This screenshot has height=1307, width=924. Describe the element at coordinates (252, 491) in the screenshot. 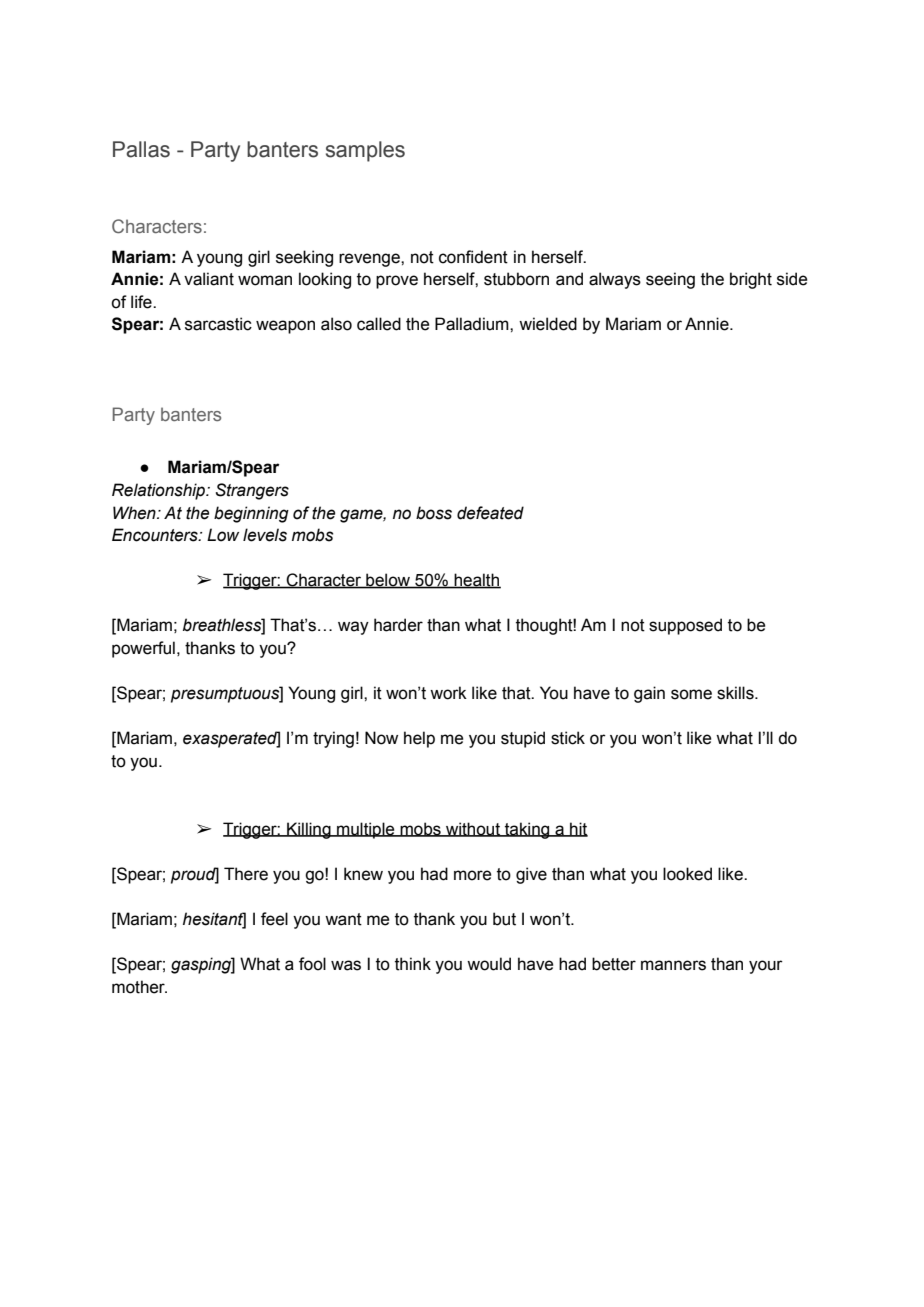

I see `Strangers` at that location.
